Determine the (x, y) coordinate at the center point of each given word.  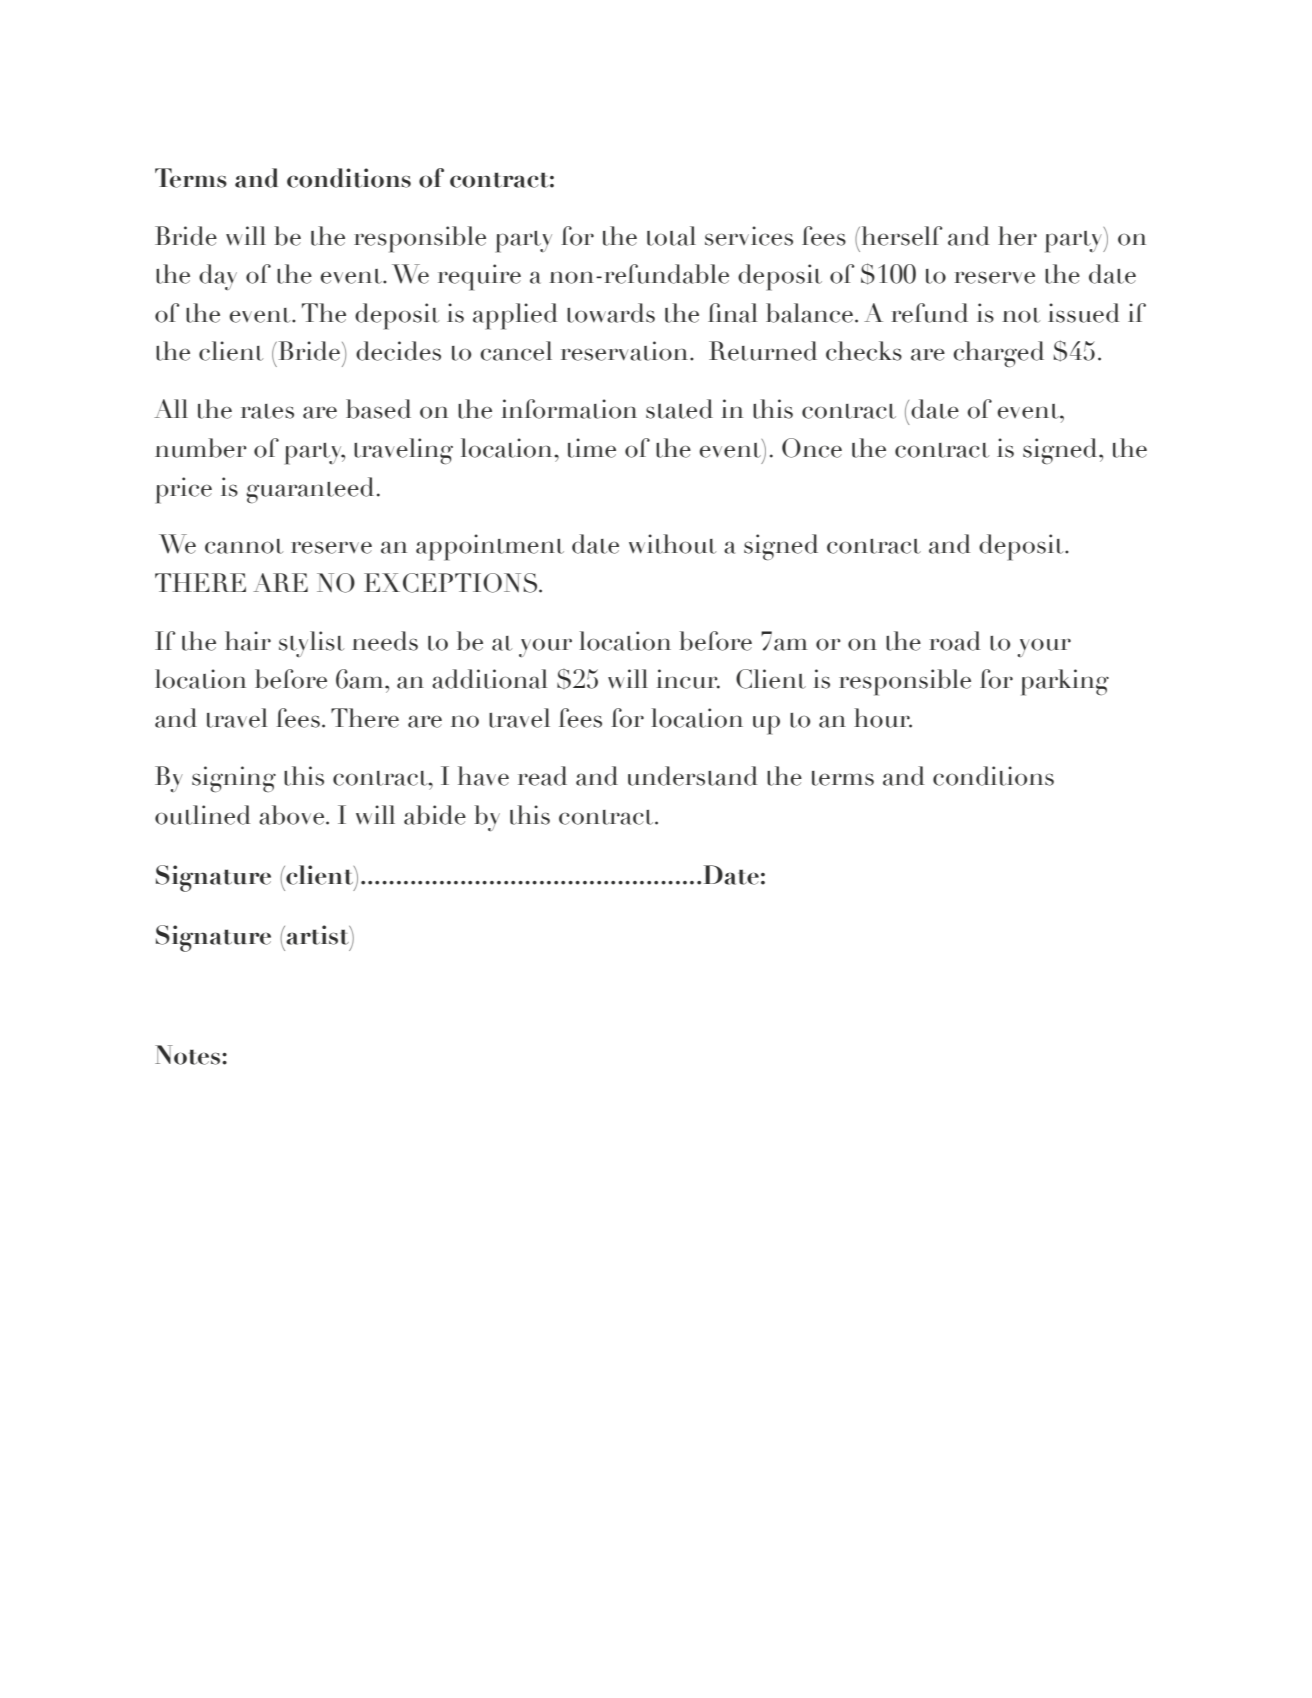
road (954, 641)
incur (688, 679)
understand (692, 776)
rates (267, 411)
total (671, 236)
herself (901, 236)
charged (998, 354)
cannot (244, 546)
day (218, 277)
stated (679, 409)
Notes (189, 1055)
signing (234, 779)
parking (1065, 682)
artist (317, 935)
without (672, 544)
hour (883, 718)
